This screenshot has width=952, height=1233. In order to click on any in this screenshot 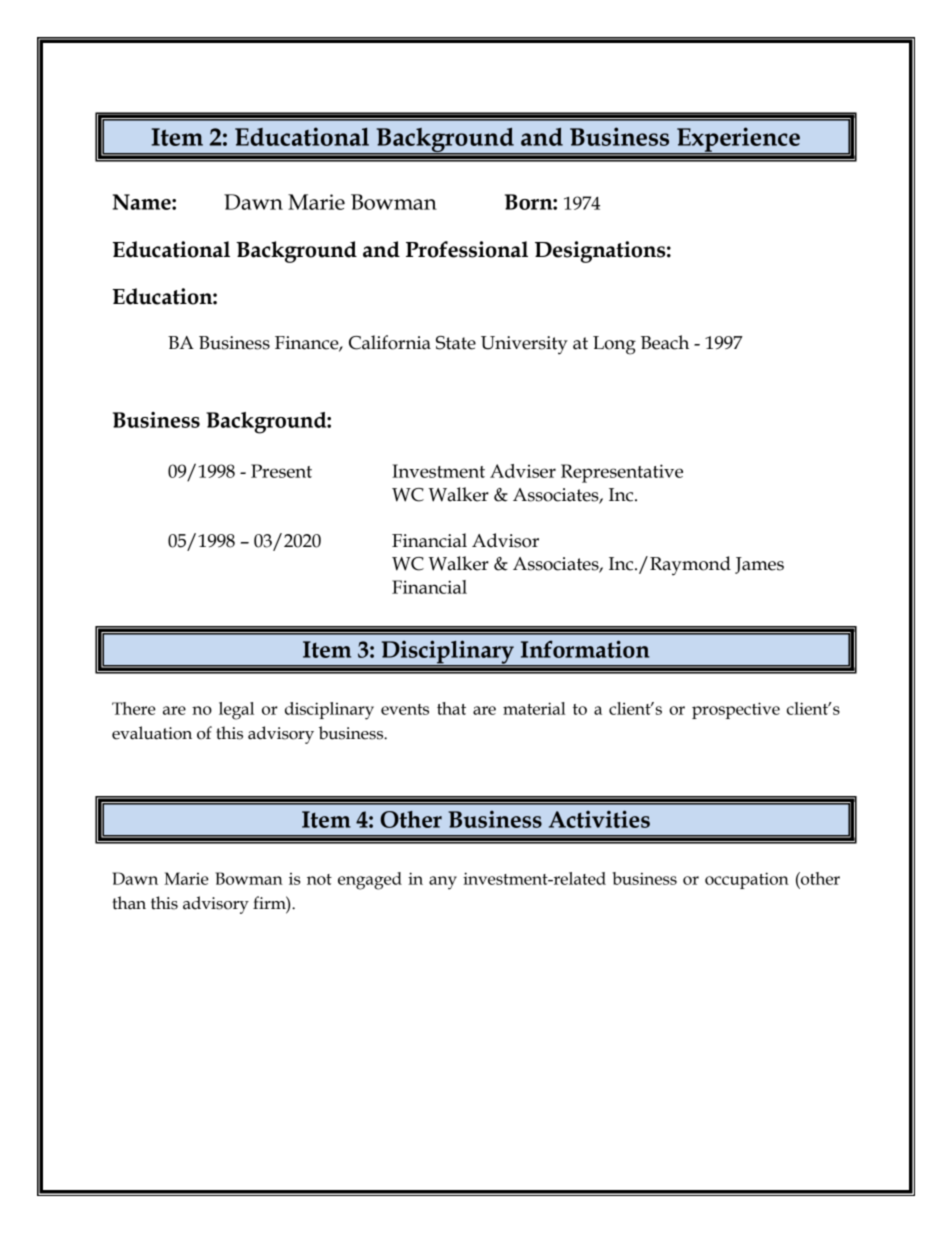, I will do `click(443, 883)`.
